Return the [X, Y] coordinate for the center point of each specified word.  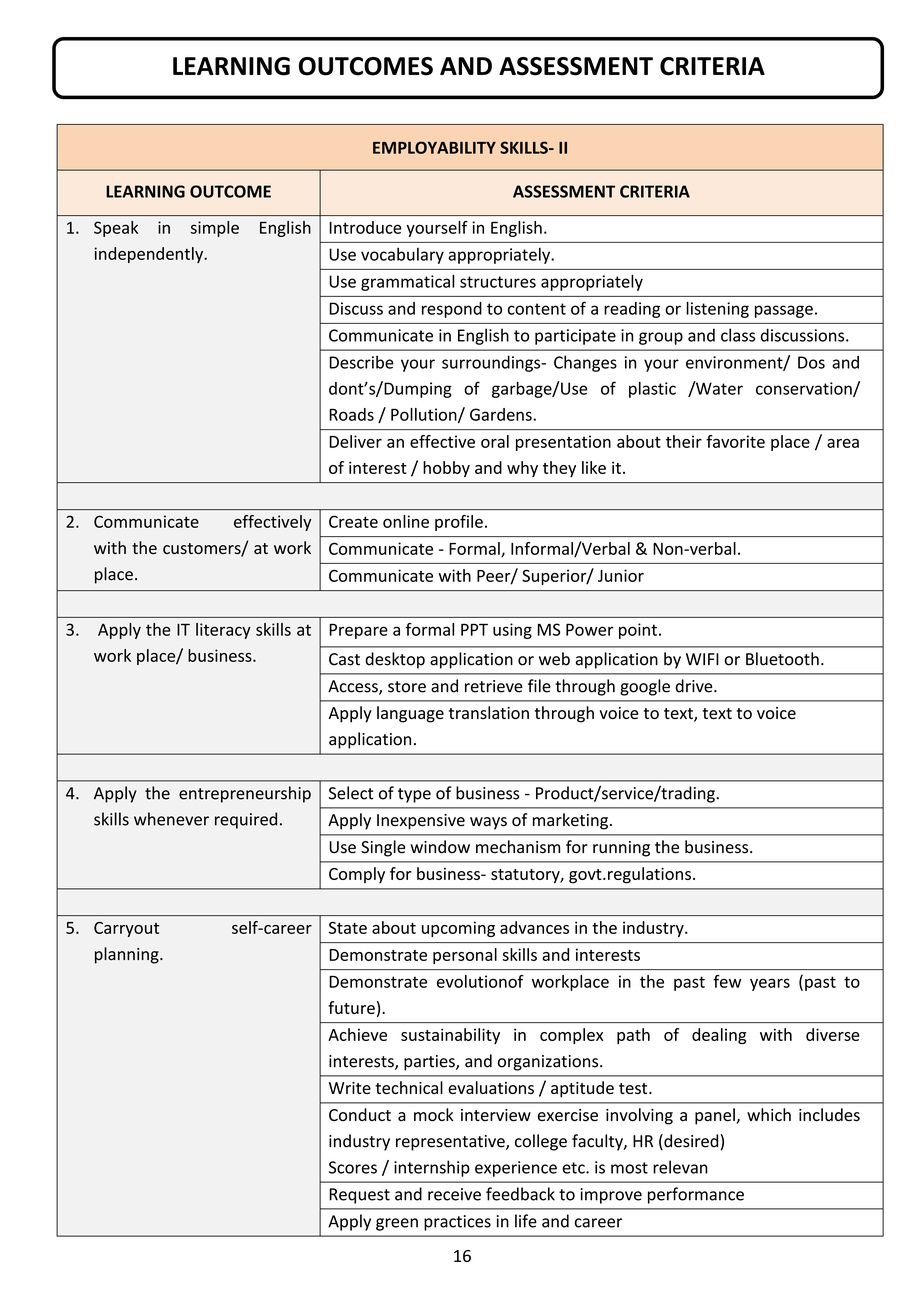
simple [215, 229]
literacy [223, 631]
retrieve [494, 686]
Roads [351, 414]
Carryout [126, 929]
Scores [353, 1167]
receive [454, 1194]
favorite [735, 441]
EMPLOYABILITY [434, 147]
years [770, 984]
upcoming [458, 929]
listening [717, 310]
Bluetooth [782, 659]
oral [495, 441]
